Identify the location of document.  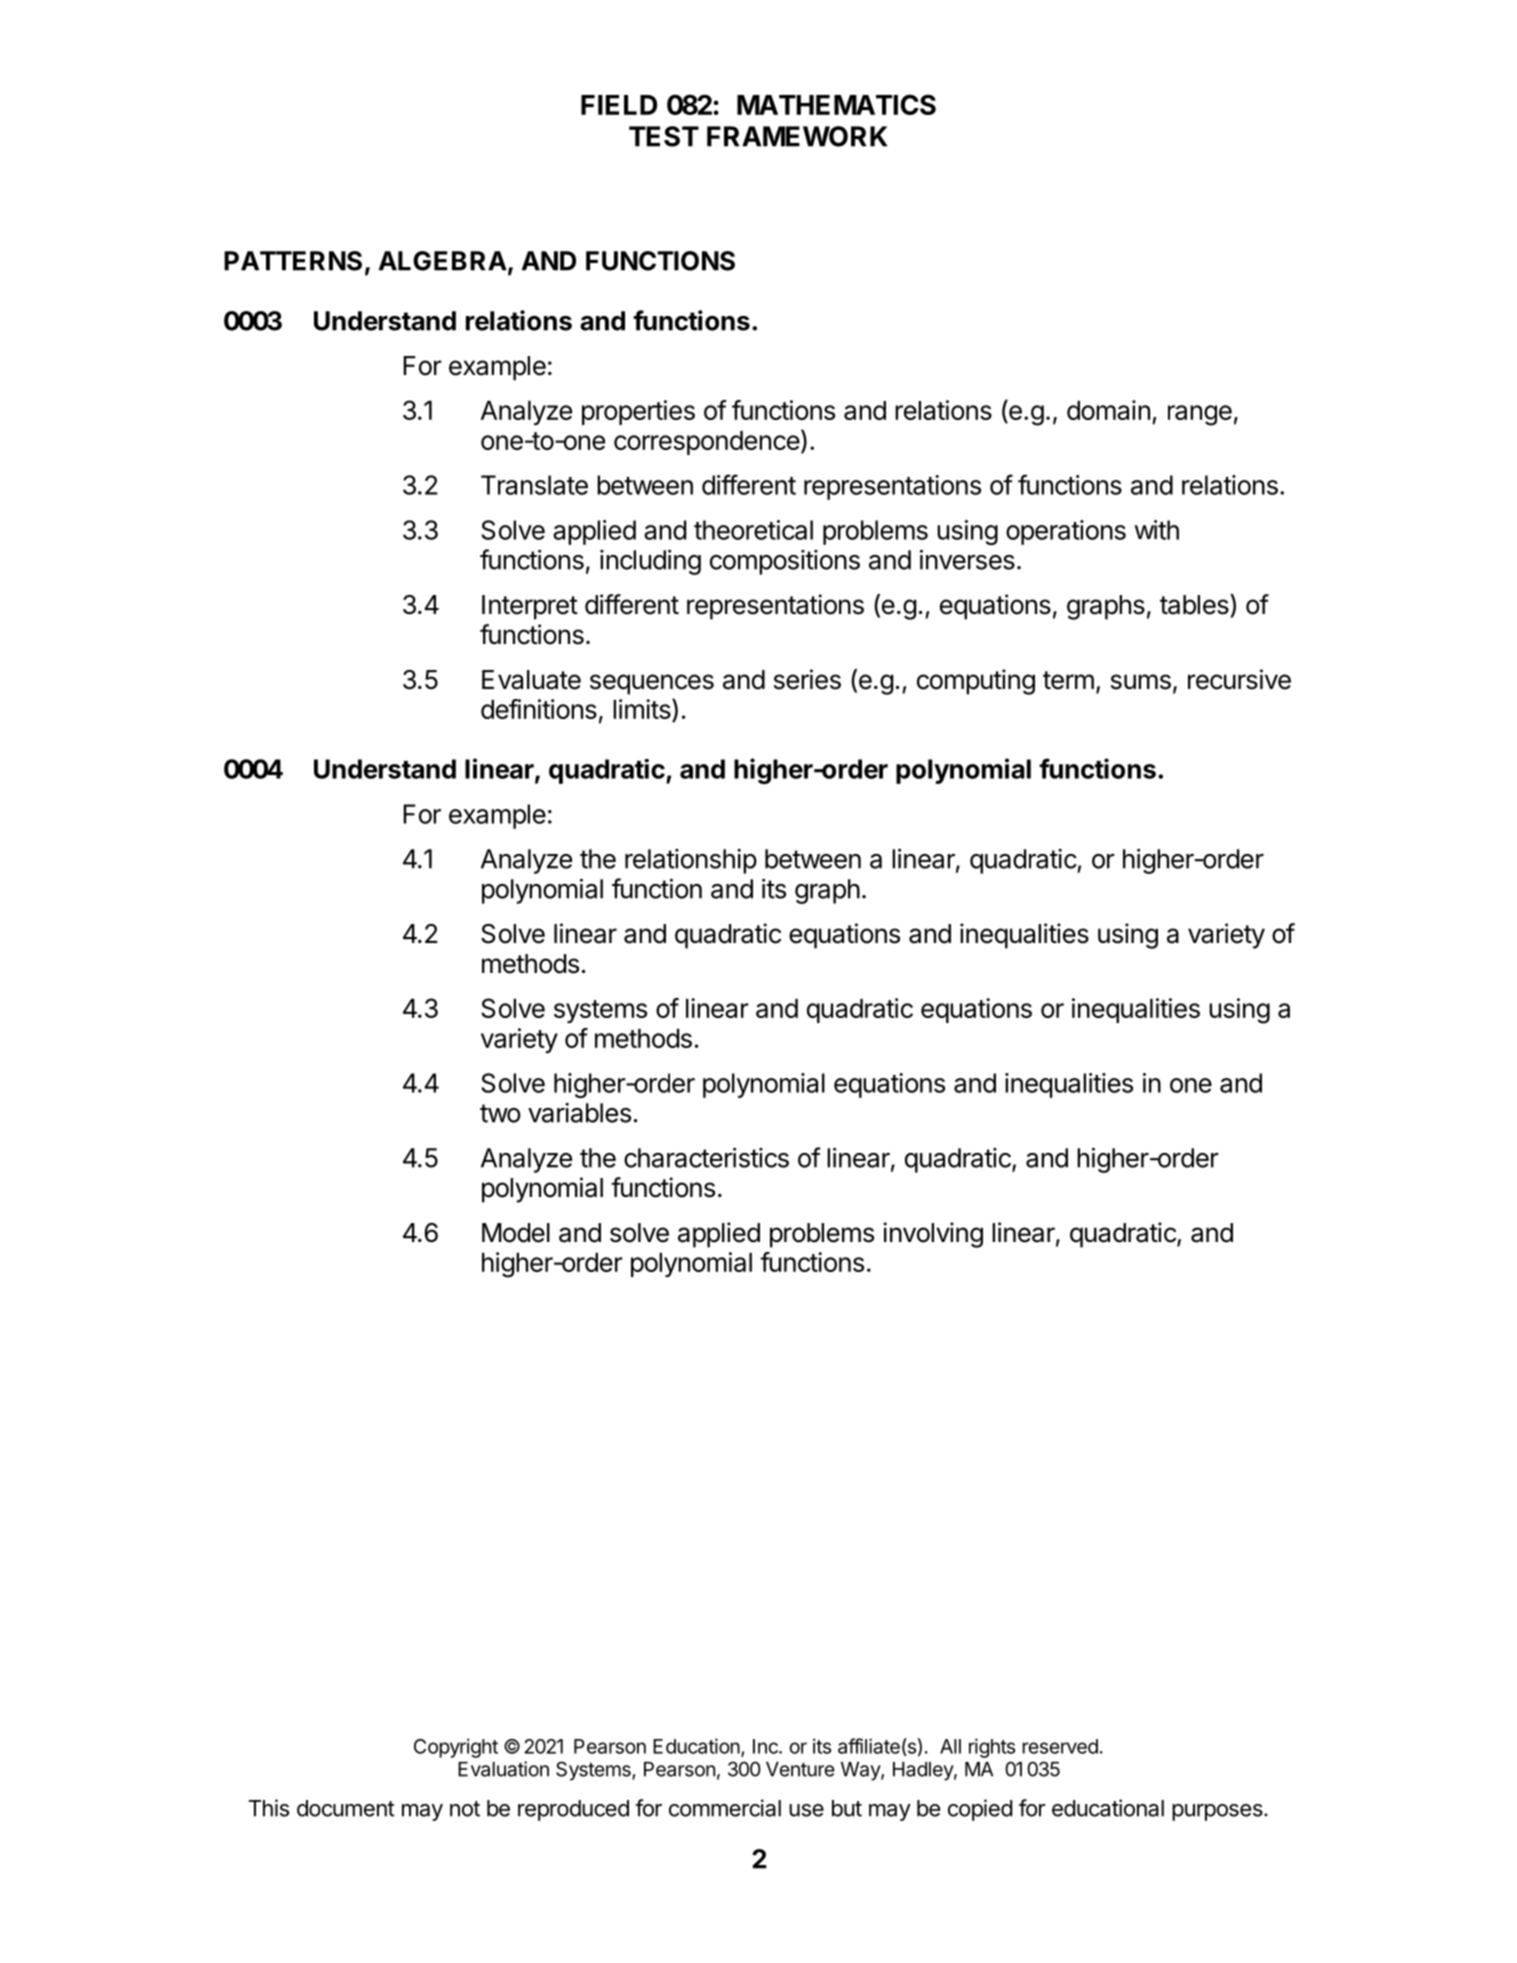
(345, 1808).
